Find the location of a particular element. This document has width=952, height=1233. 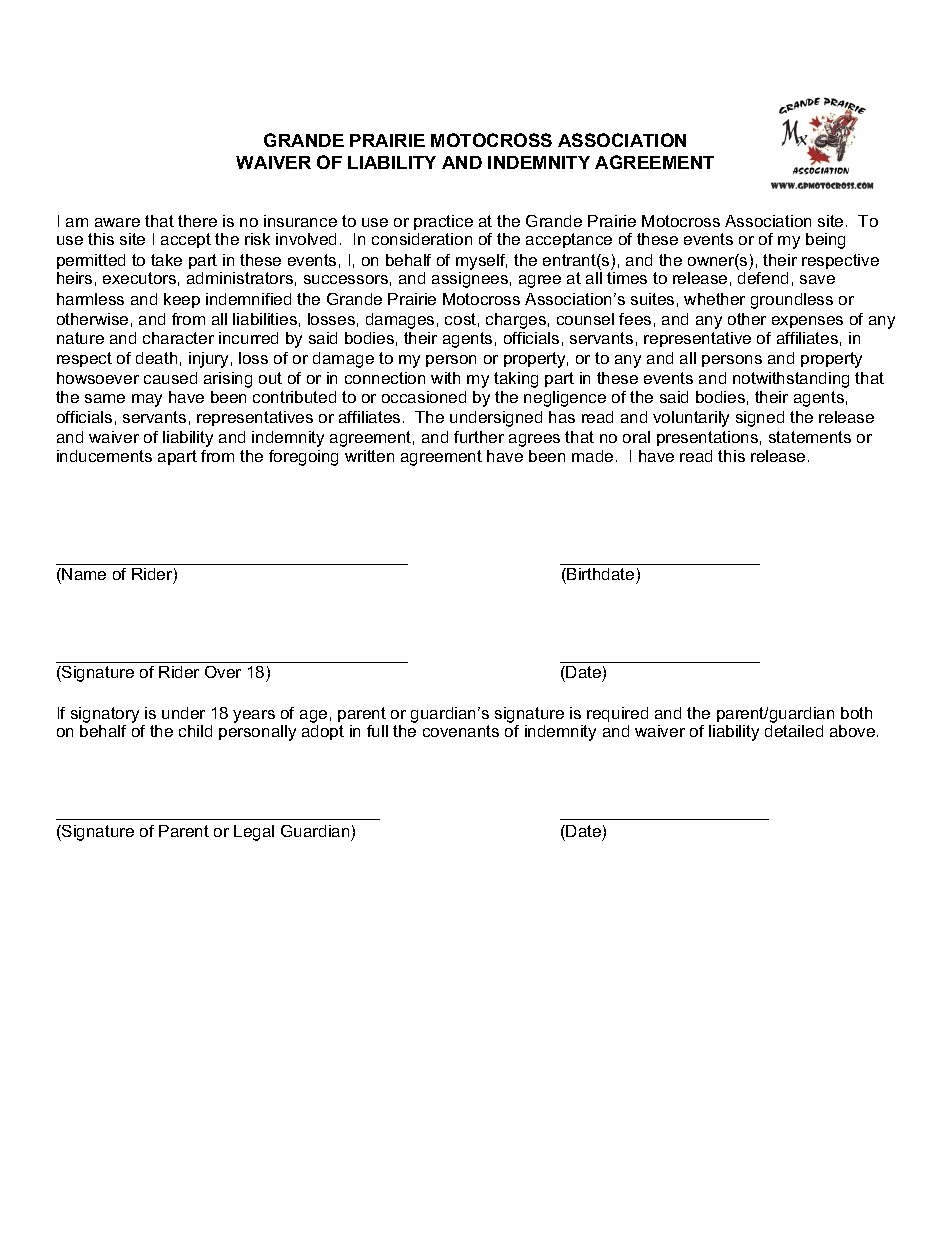

Name is located at coordinates (84, 574).
